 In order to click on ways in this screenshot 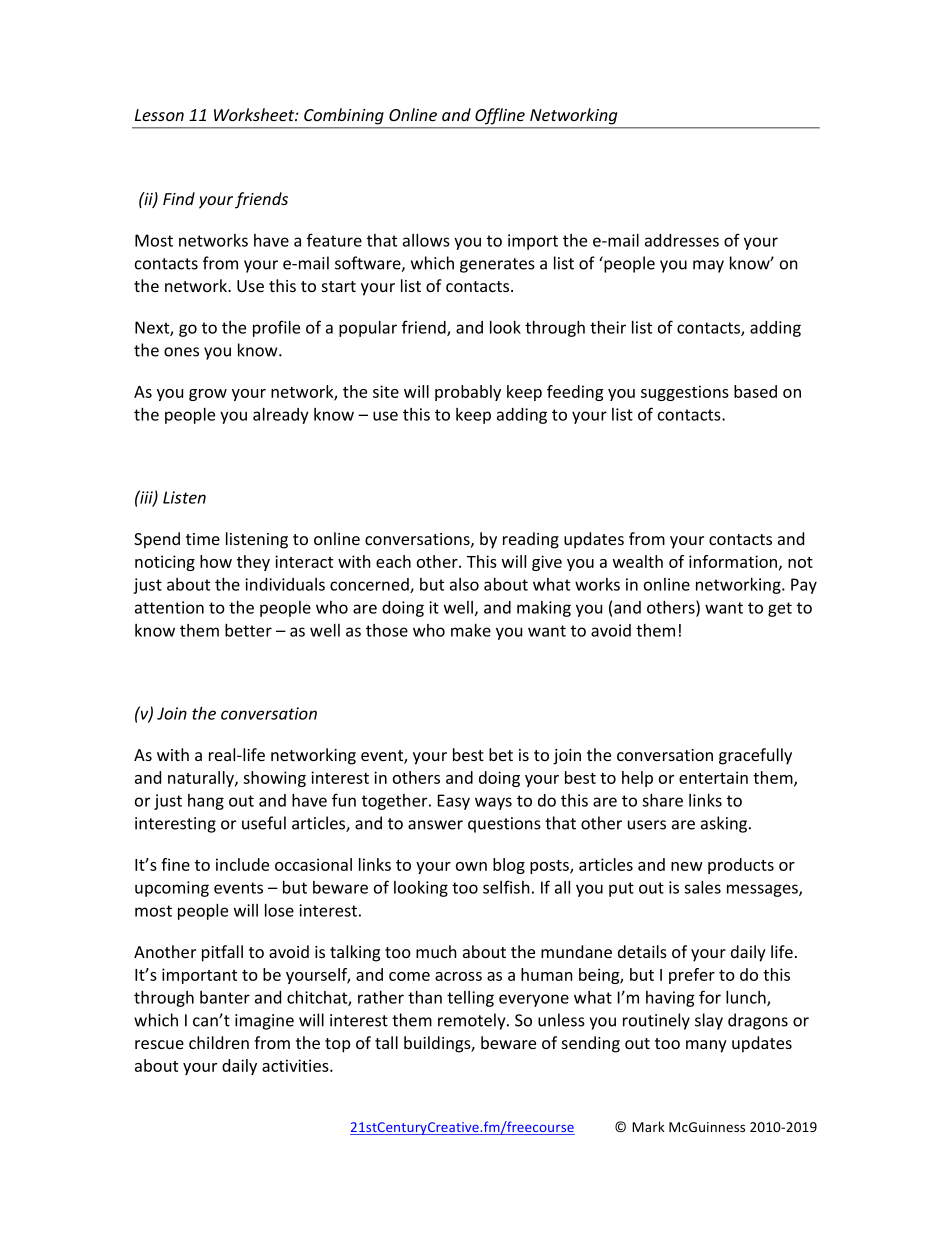, I will do `click(493, 803)`.
